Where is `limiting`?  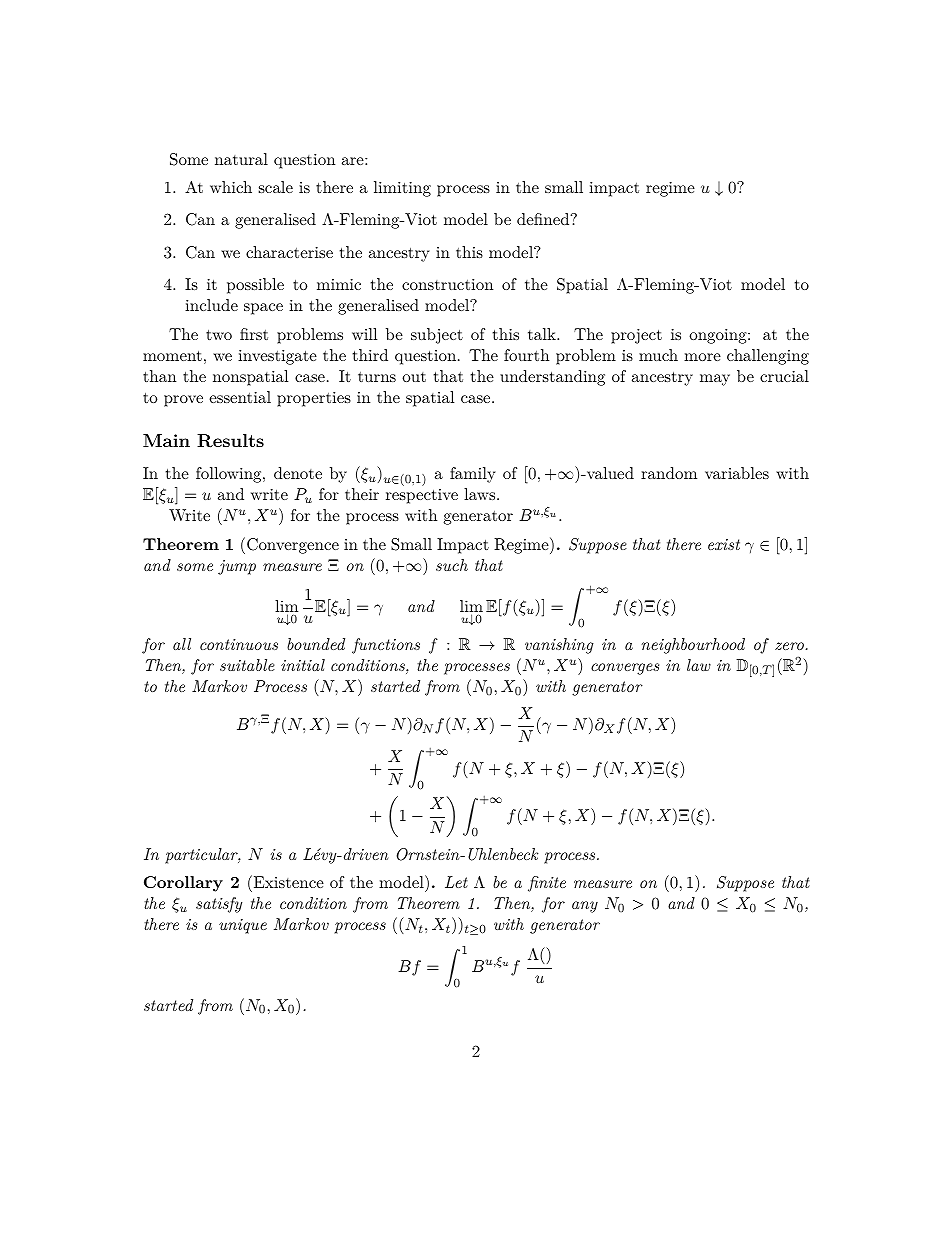
limiting is located at coordinates (402, 189).
